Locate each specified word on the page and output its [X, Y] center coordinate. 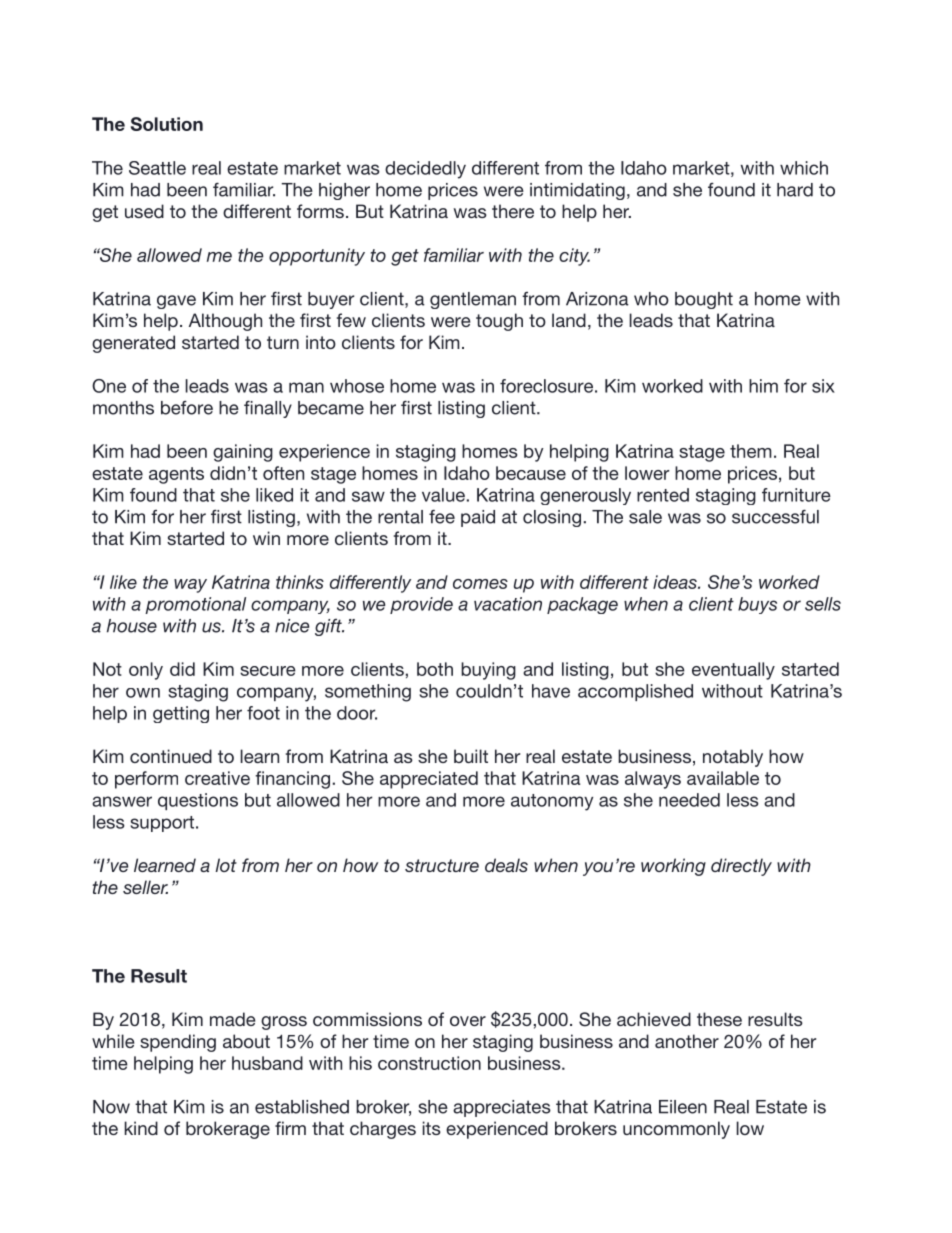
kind [141, 1128]
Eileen [683, 1107]
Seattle [157, 168]
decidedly [425, 170]
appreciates [502, 1108]
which [804, 168]
